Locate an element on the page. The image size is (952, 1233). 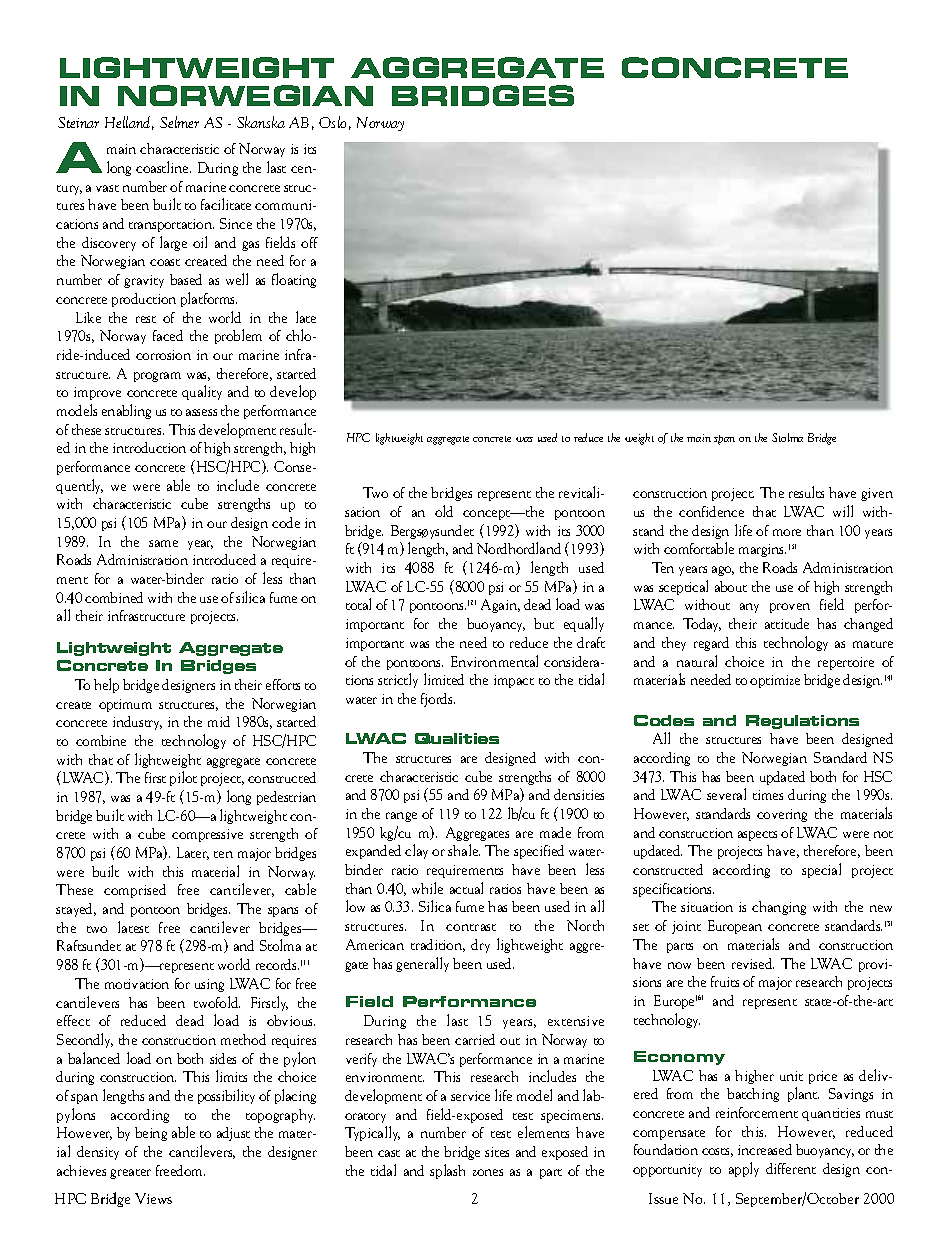
vast is located at coordinates (107, 188).
